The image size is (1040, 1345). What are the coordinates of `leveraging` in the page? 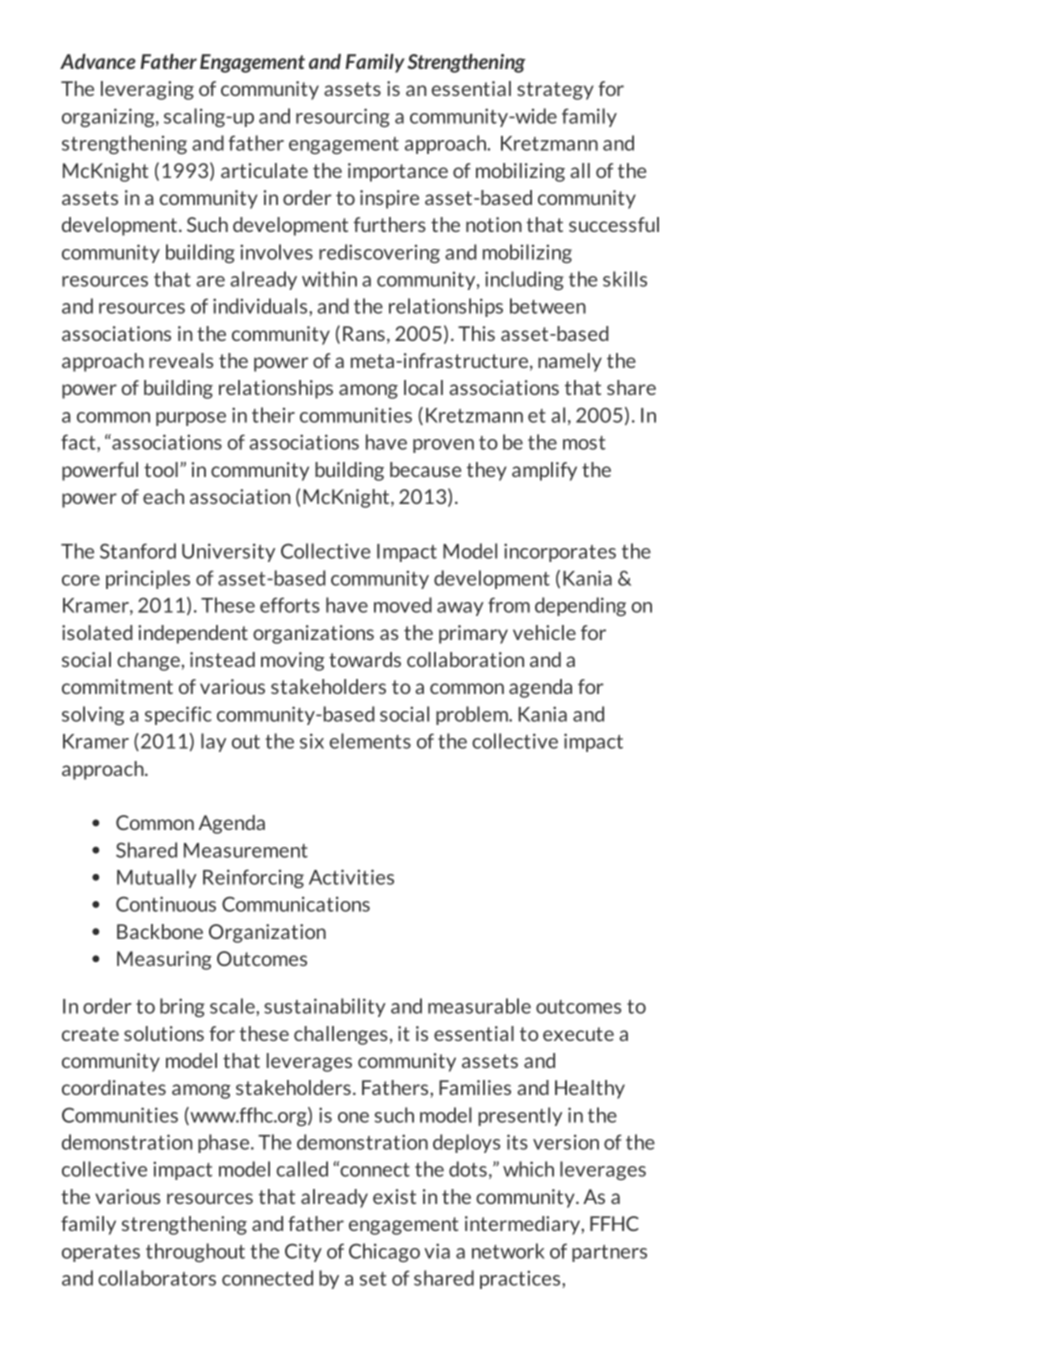 It's located at (147, 90).
